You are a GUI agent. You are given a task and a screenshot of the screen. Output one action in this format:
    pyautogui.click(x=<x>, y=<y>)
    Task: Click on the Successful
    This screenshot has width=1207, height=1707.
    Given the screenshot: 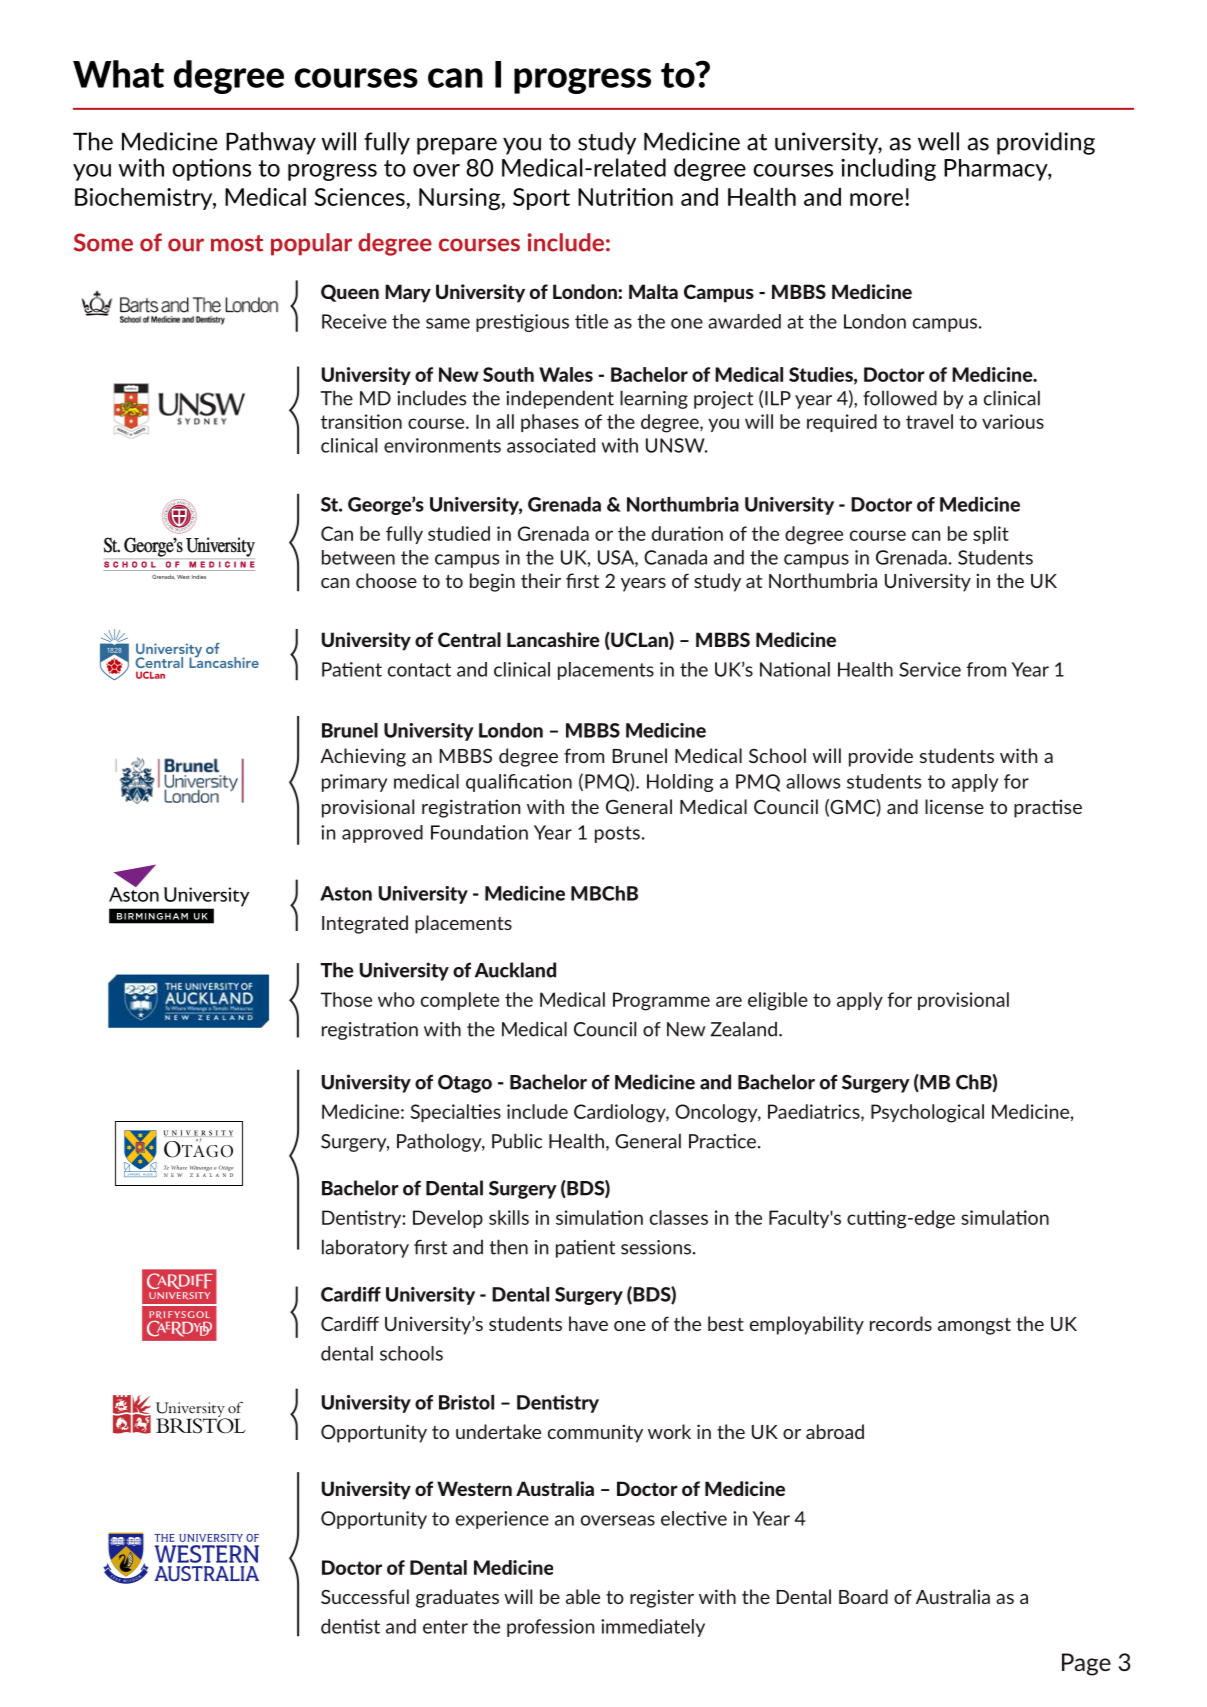 What is the action you would take?
    pyautogui.click(x=365, y=1596)
